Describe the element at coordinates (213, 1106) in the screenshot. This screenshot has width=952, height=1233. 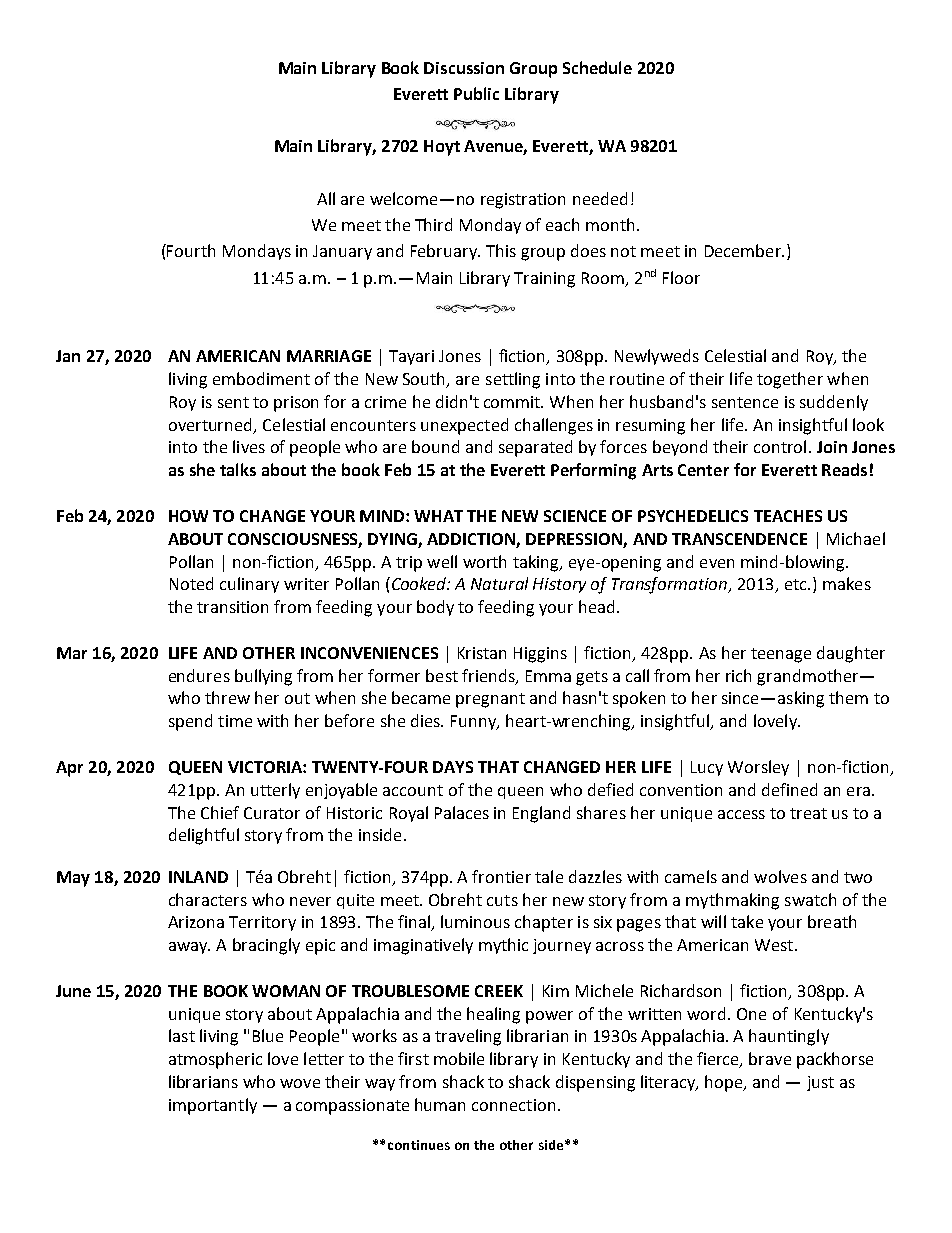
I see `importantly` at that location.
